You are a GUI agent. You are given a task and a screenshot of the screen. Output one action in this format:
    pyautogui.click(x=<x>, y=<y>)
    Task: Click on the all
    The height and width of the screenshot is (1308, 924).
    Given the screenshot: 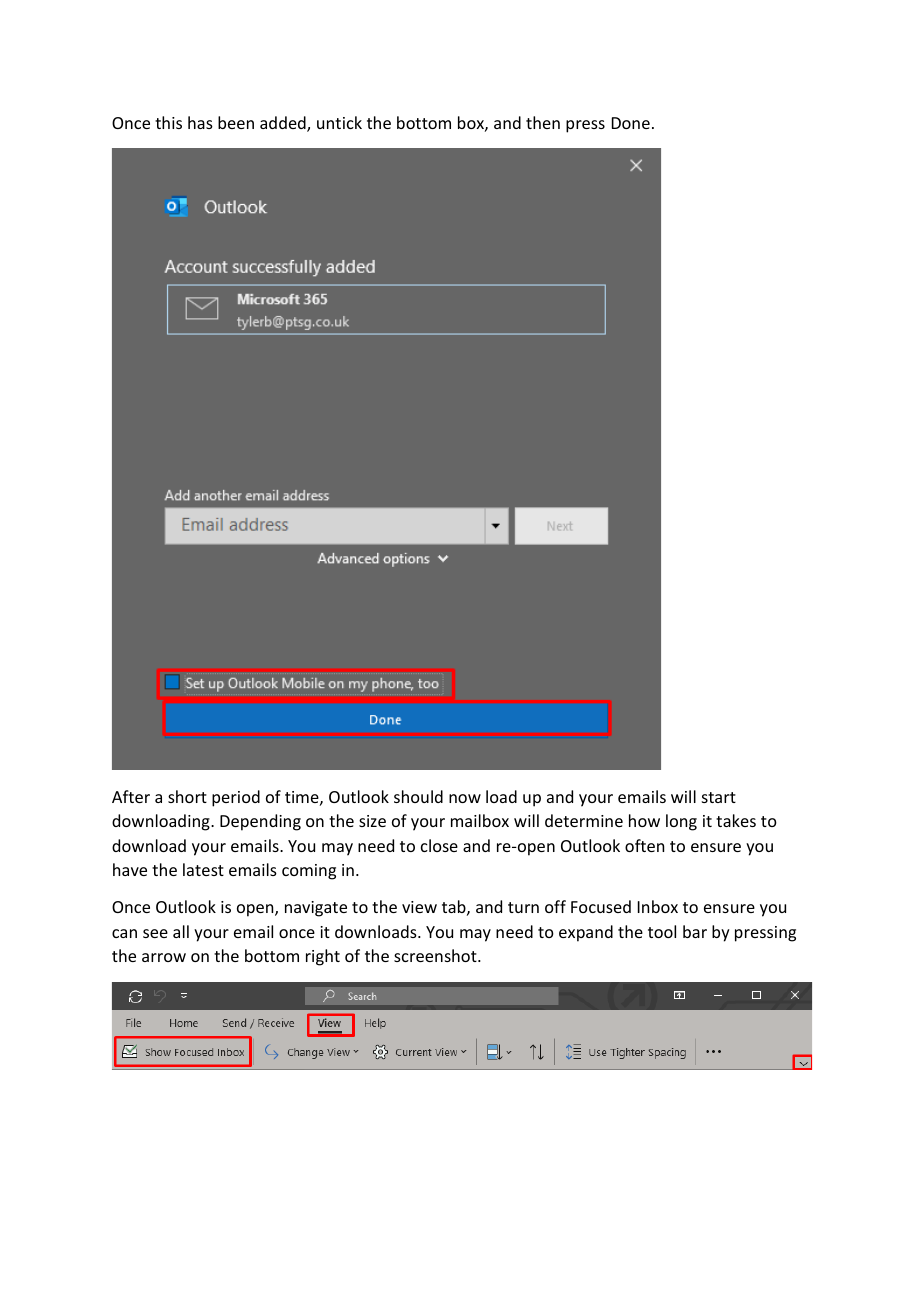 What is the action you would take?
    pyautogui.click(x=181, y=931)
